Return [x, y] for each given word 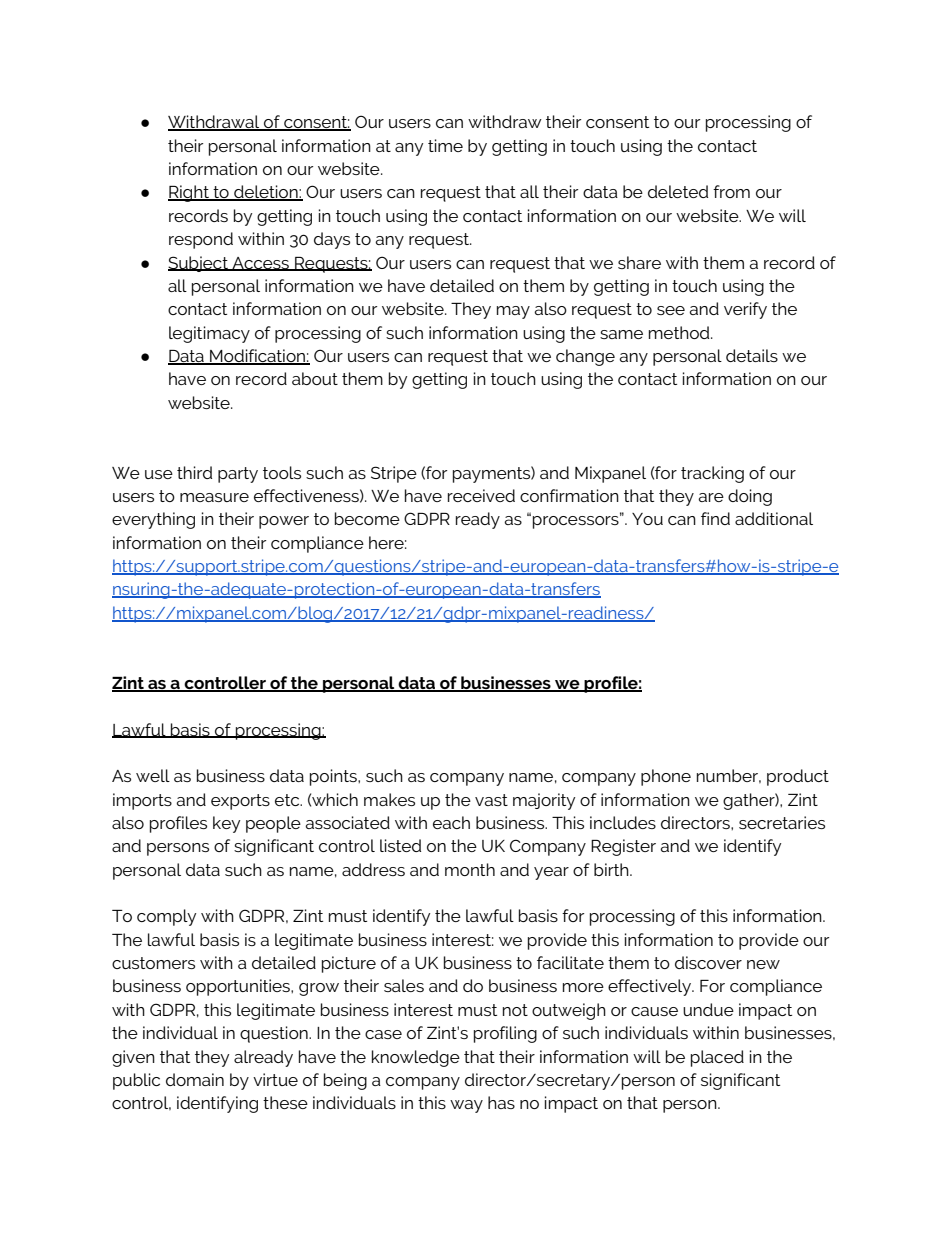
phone [666, 777]
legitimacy [209, 334]
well [153, 775]
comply [166, 917]
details [752, 355]
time [445, 145]
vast [491, 800]
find [715, 518]
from [731, 191]
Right [189, 193]
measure [214, 497]
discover [708, 962]
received [481, 495]
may [513, 312]
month [470, 869]
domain [195, 1079]
